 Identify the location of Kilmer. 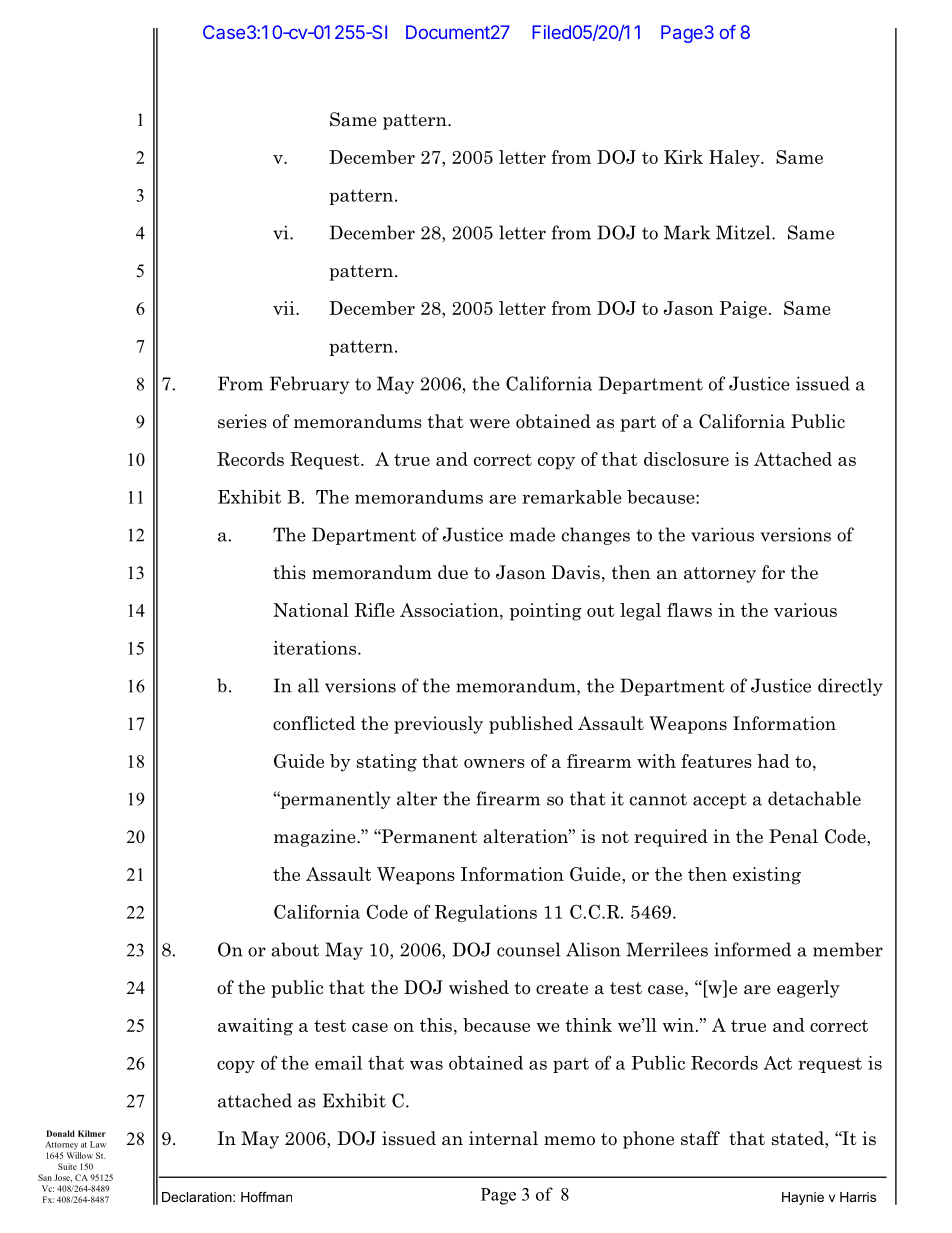
(92, 1133).
